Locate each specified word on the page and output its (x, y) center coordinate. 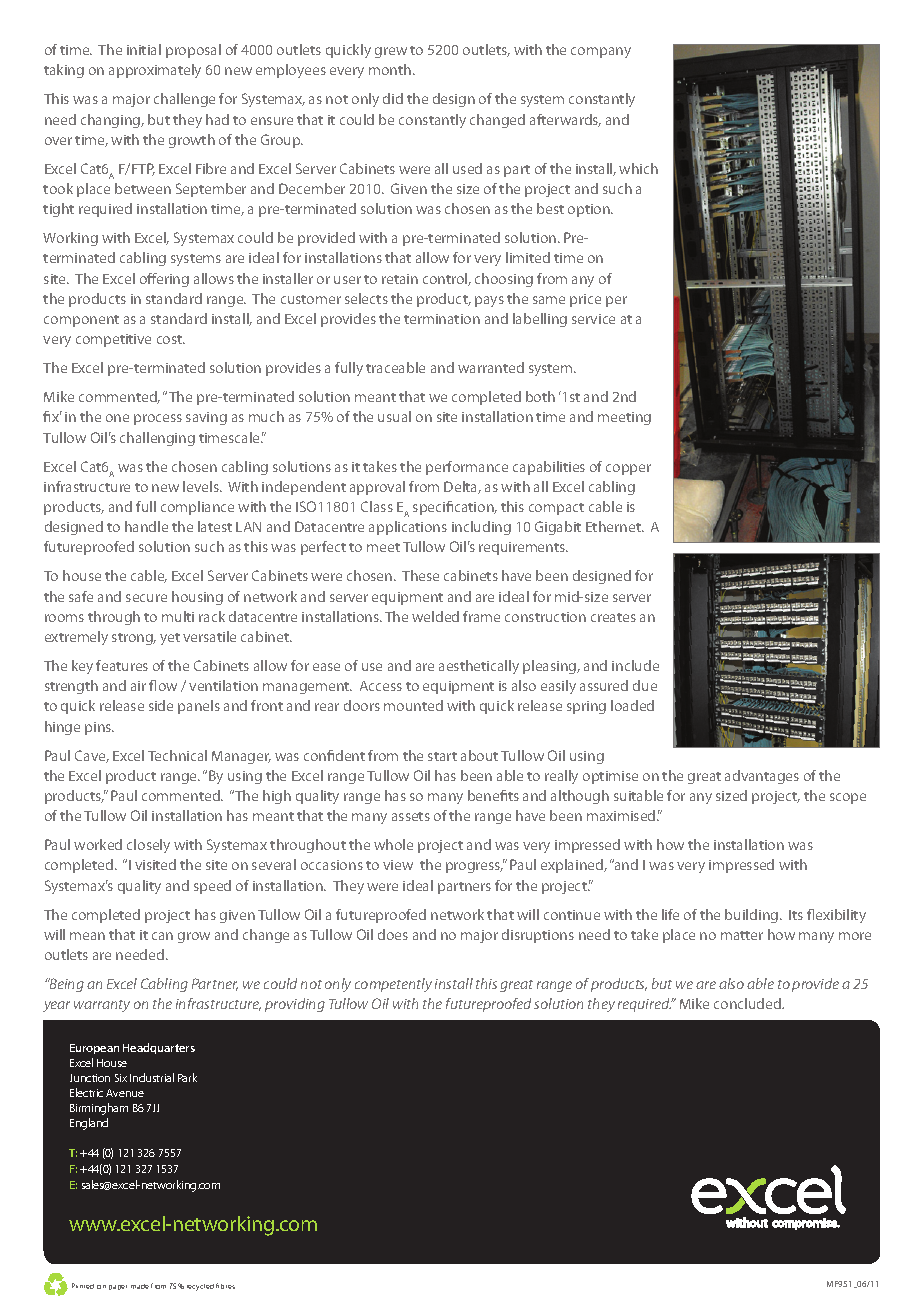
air (138, 686)
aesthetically (479, 667)
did (393, 98)
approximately (155, 71)
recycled (200, 1287)
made (140, 1286)
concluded (749, 1003)
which (638, 168)
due (645, 685)
